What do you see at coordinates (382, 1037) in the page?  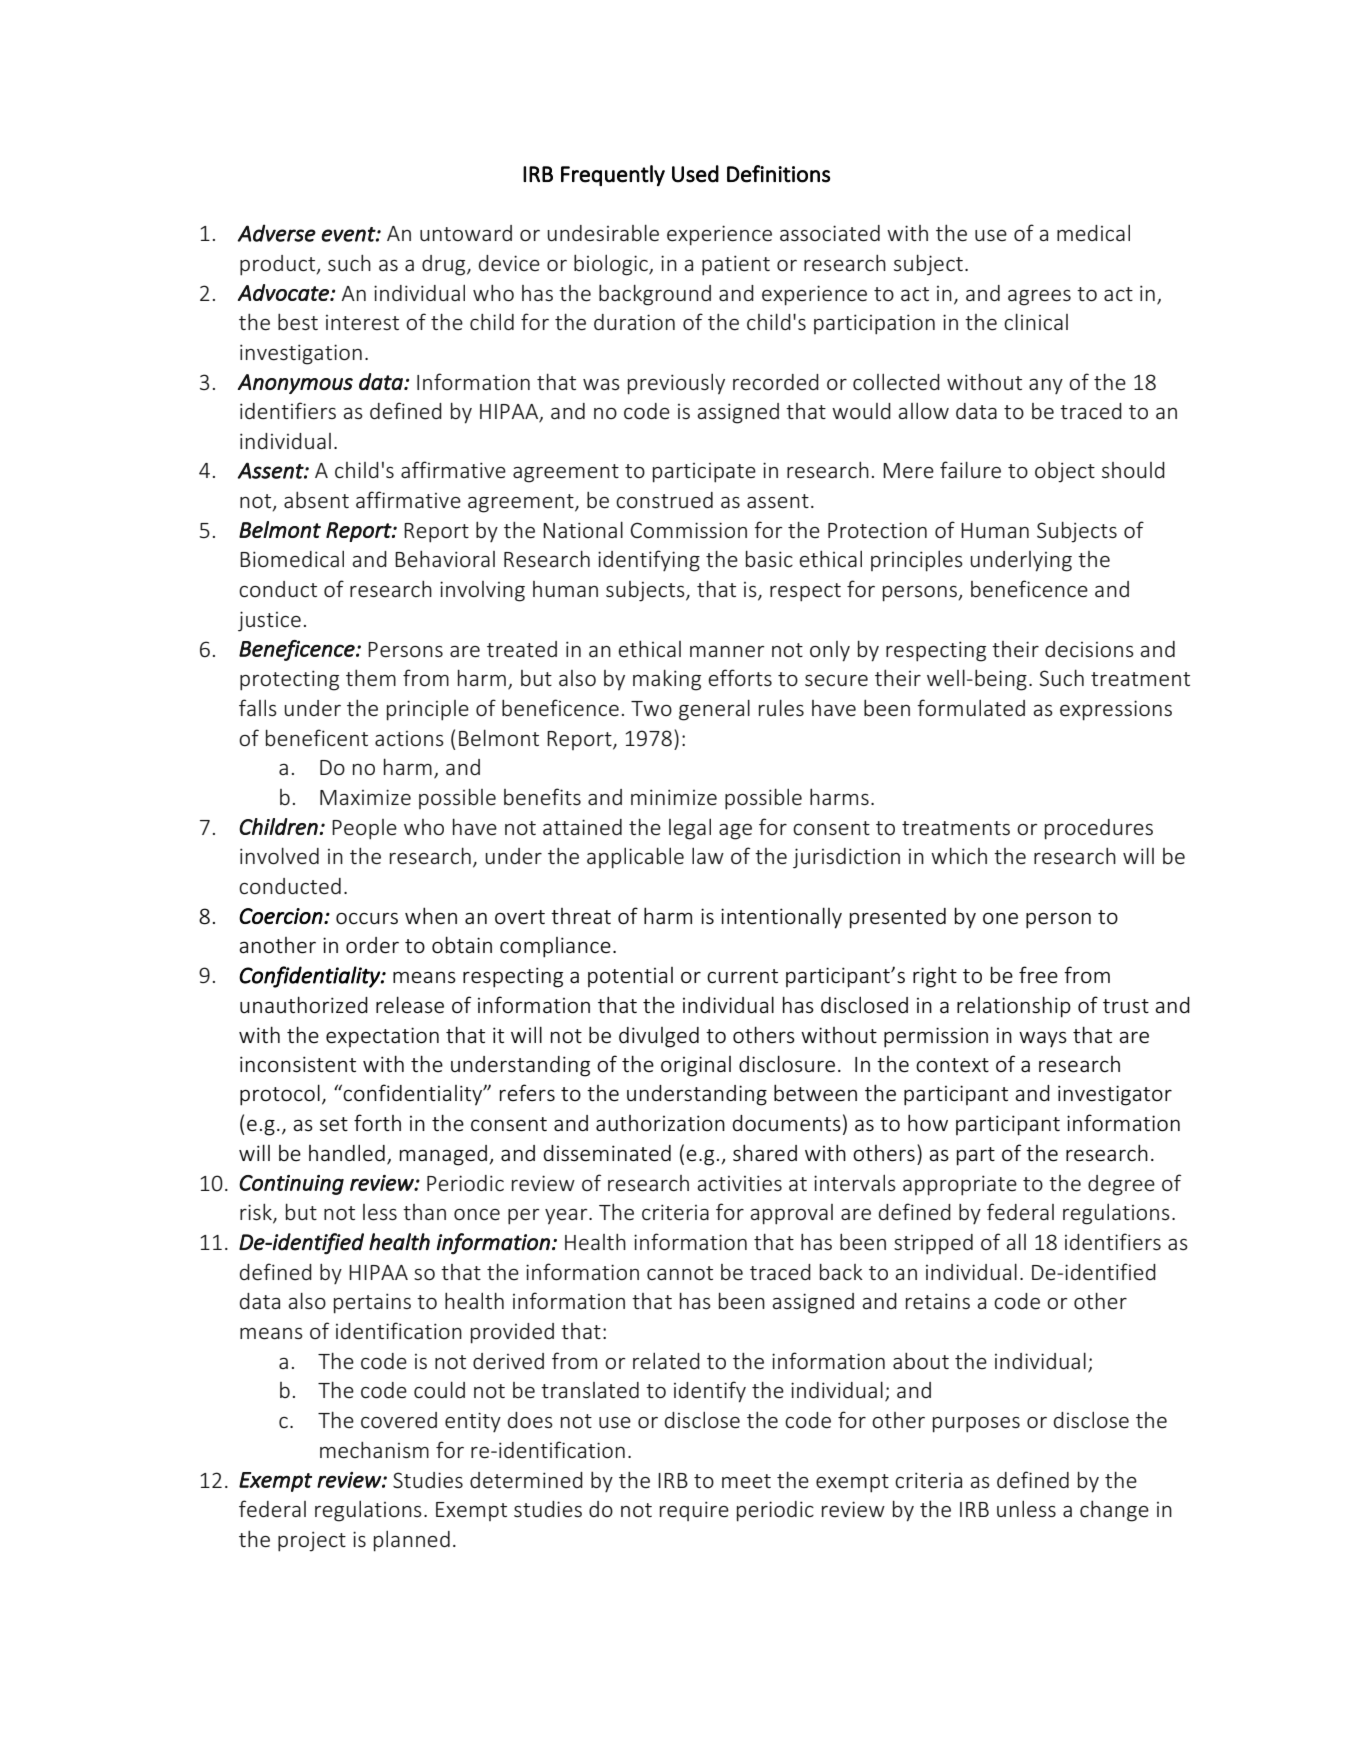 I see `expectation` at bounding box center [382, 1037].
